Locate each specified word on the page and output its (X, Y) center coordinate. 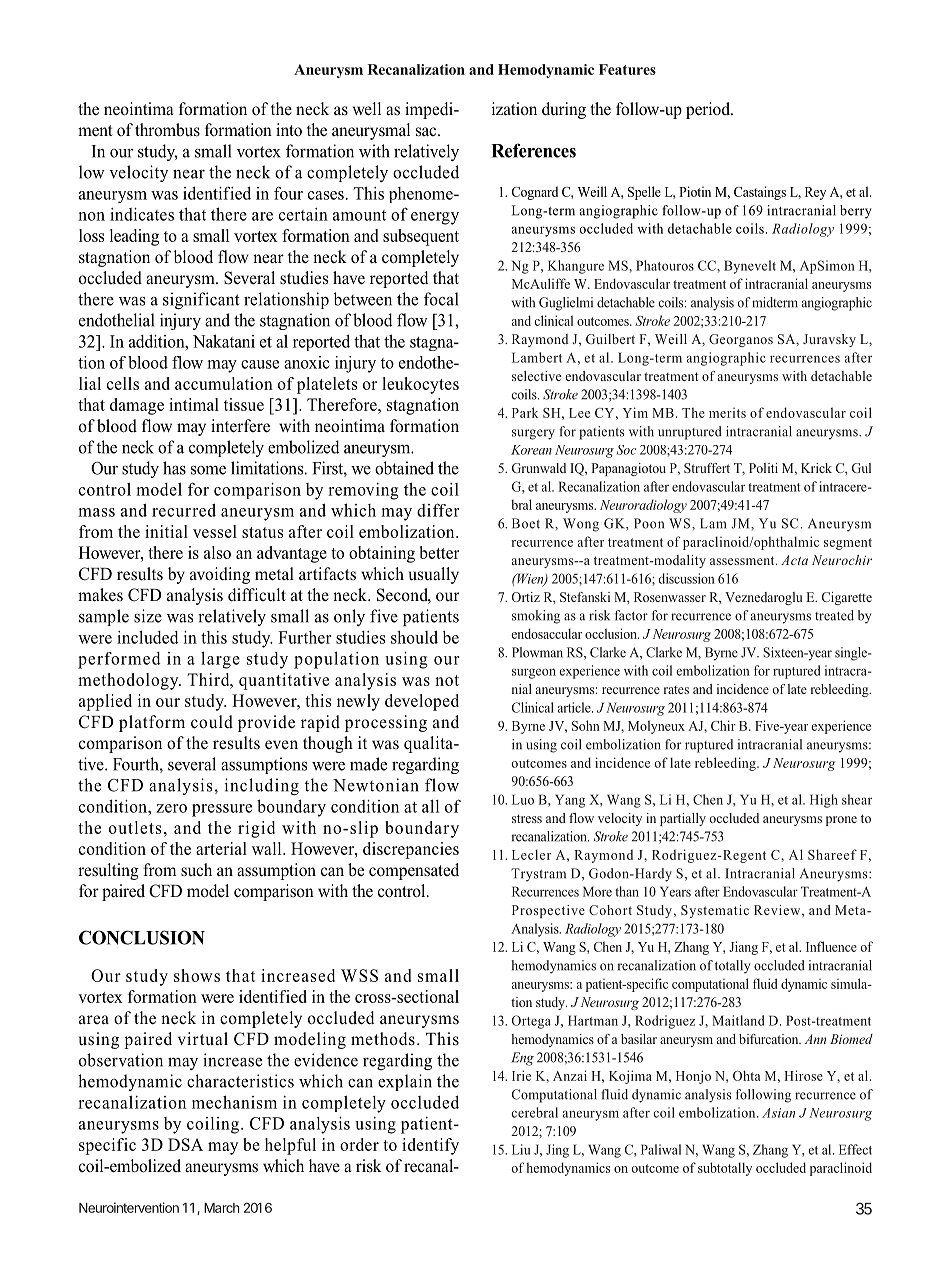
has (174, 468)
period (709, 110)
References (533, 150)
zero (171, 808)
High (824, 801)
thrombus (167, 130)
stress (527, 818)
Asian (778, 1113)
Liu (521, 1149)
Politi (763, 468)
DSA (185, 1144)
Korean (531, 450)
